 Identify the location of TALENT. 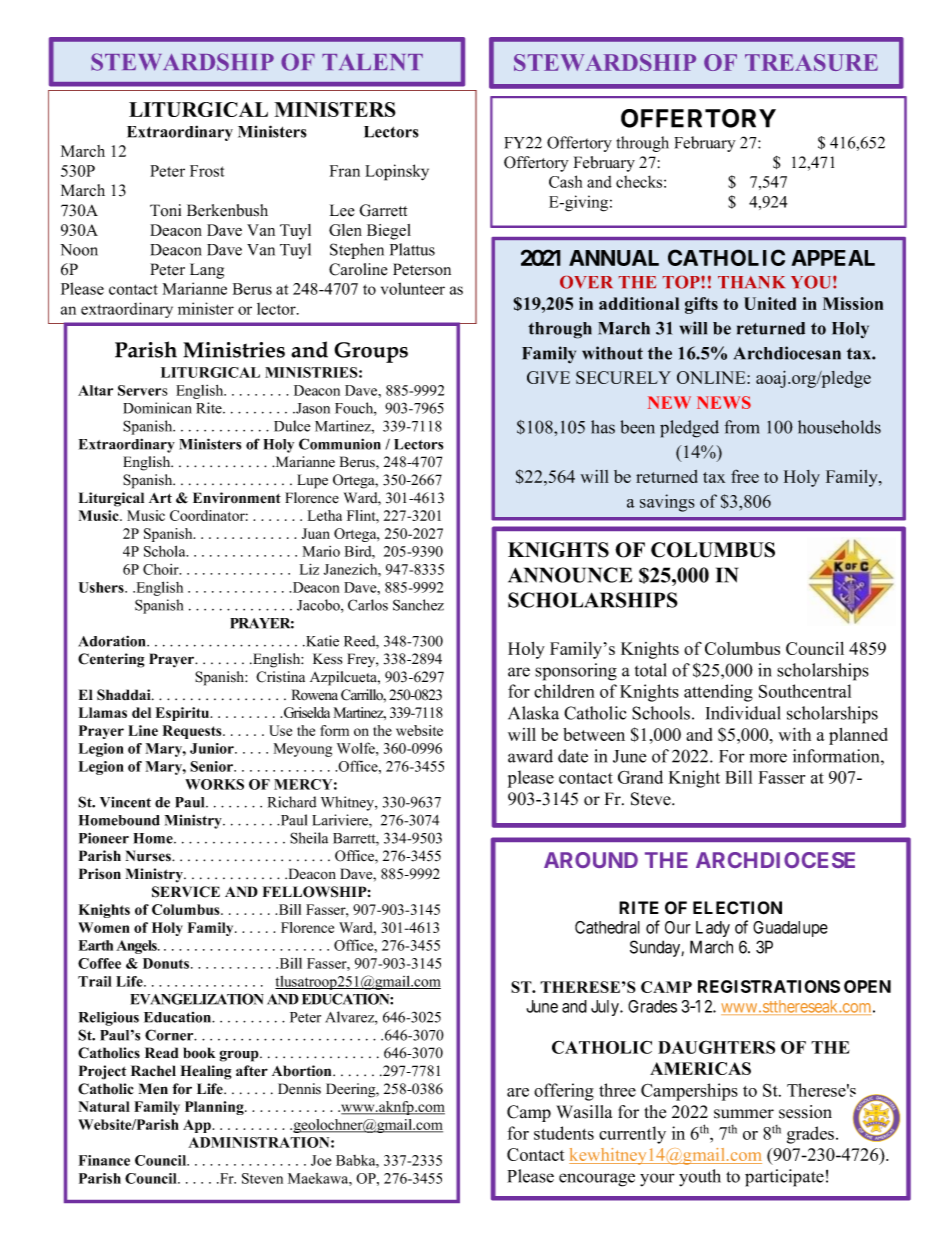
(372, 62).
